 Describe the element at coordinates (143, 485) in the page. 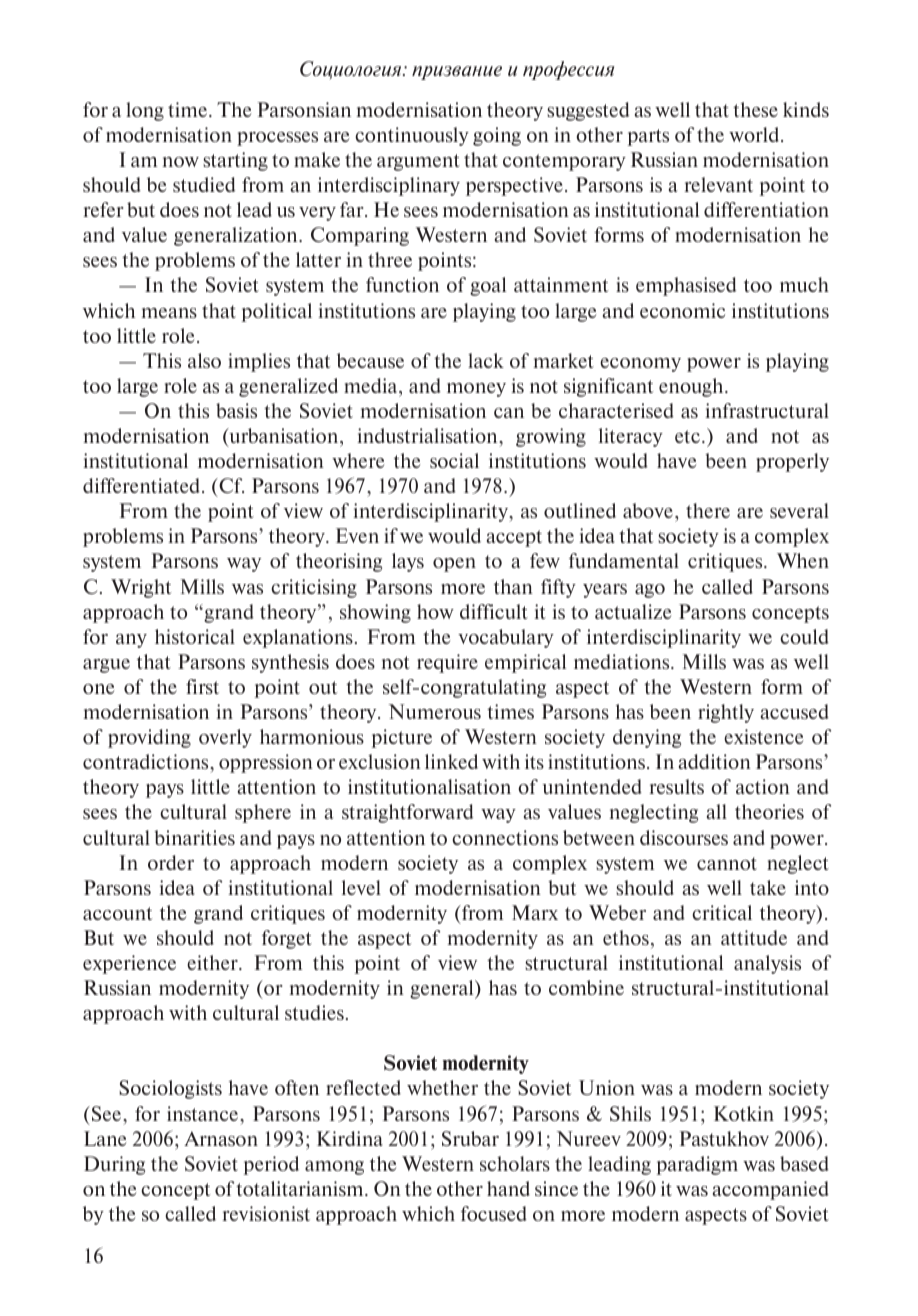

I see `differentiated` at that location.
